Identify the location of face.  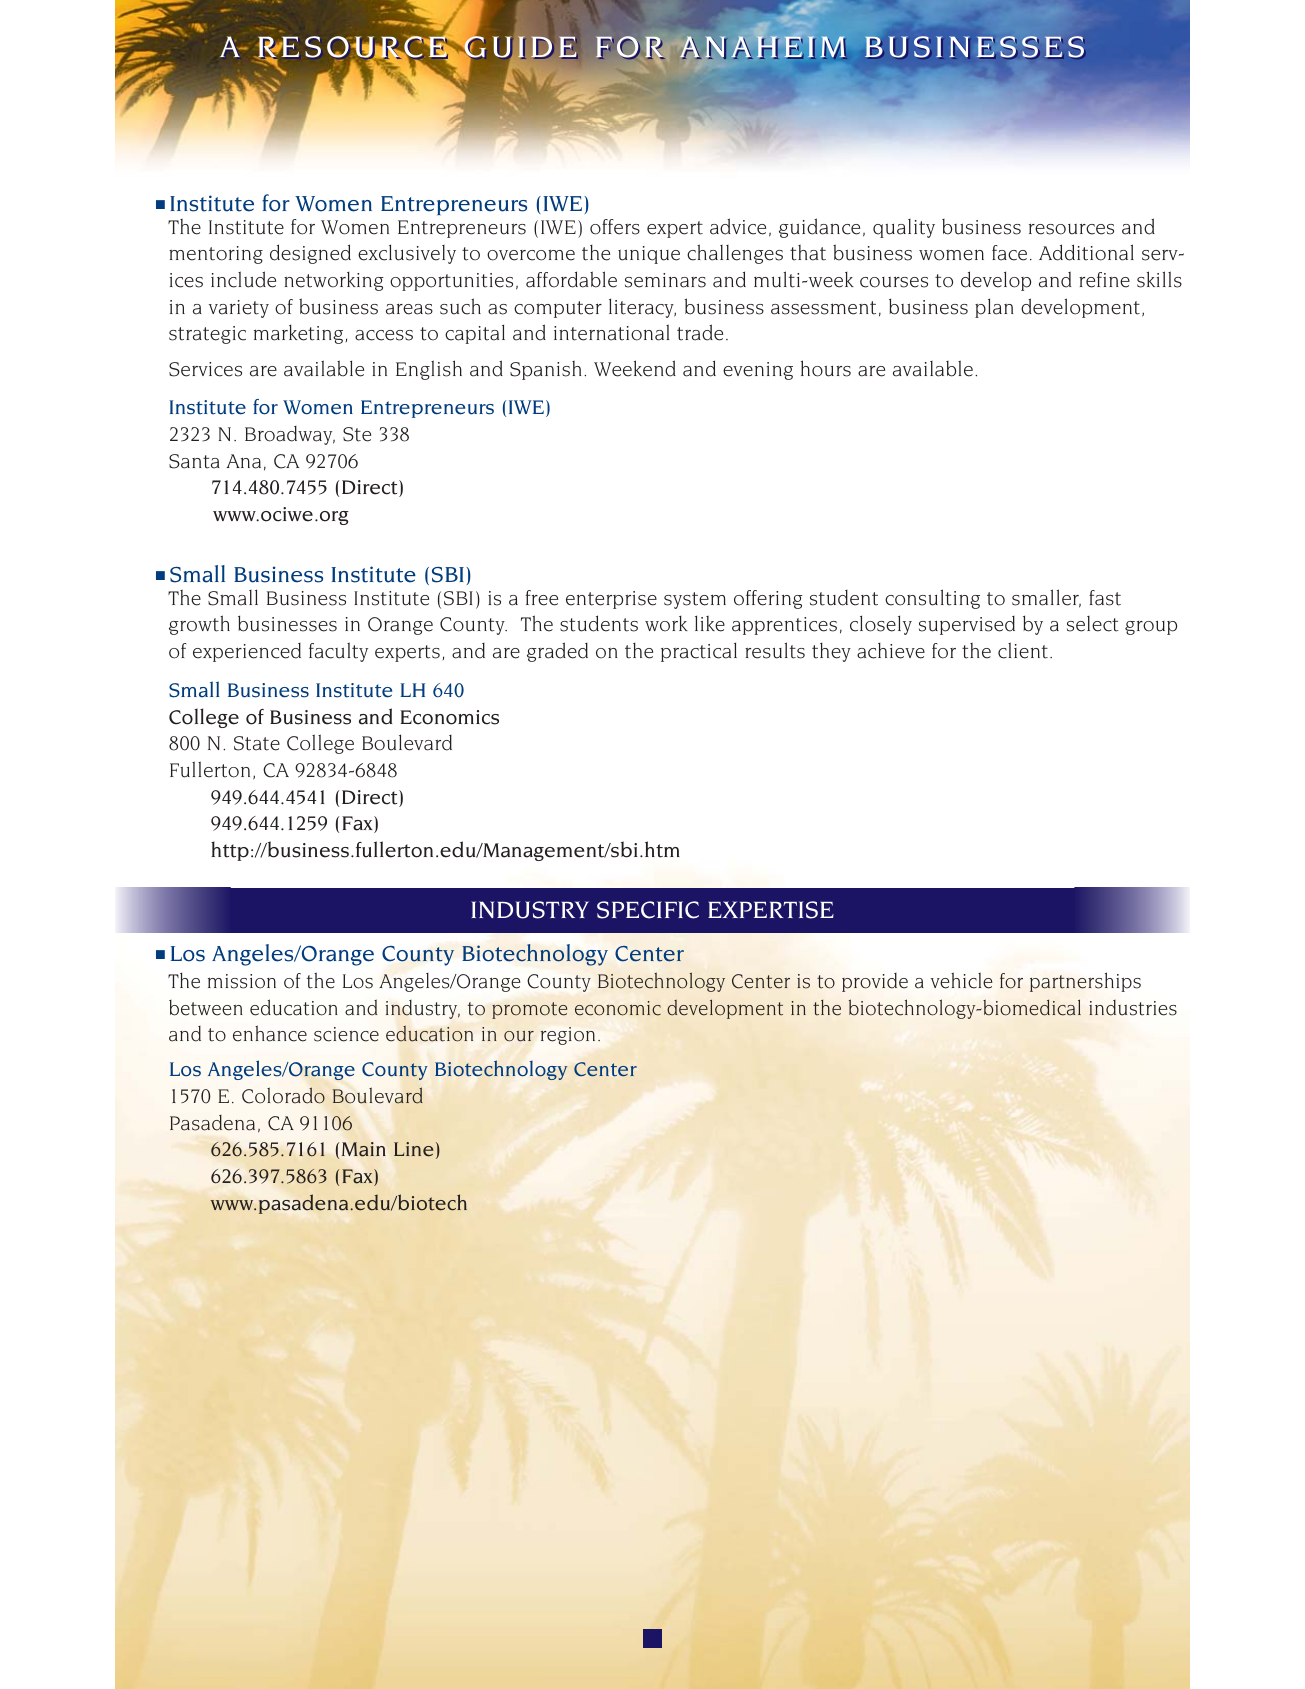
(1009, 253).
